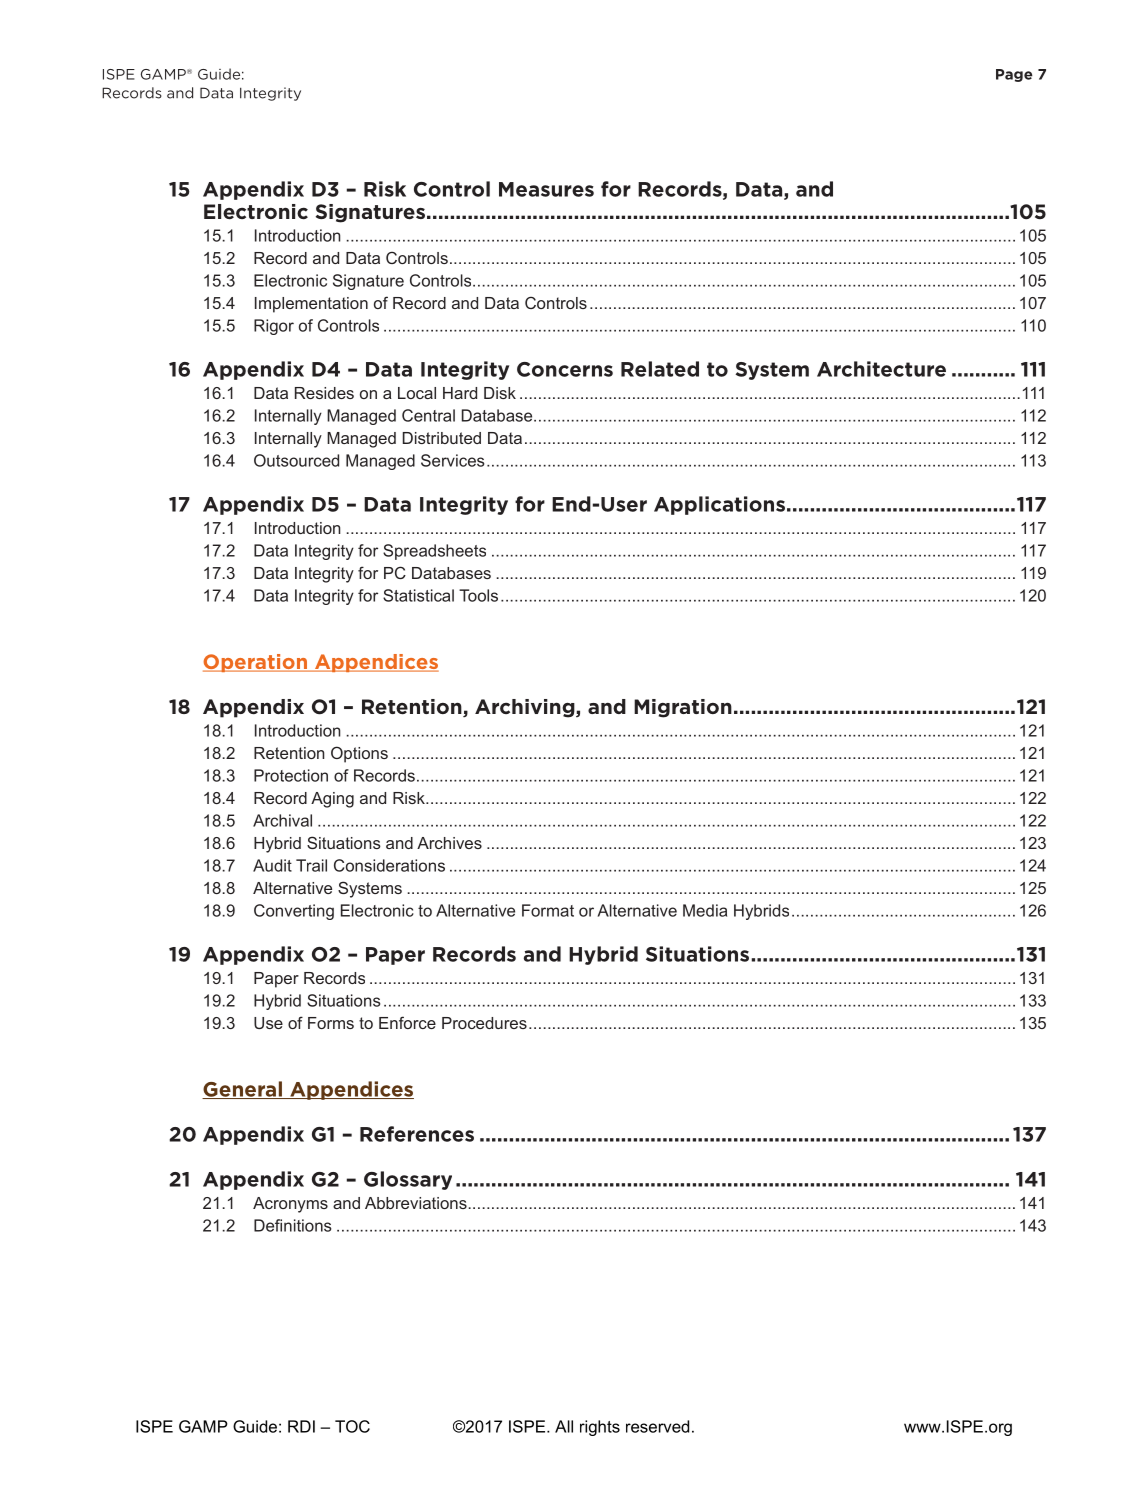 The width and height of the screenshot is (1148, 1485). Describe the element at coordinates (352, 1426) in the screenshot. I see `TOC` at that location.
